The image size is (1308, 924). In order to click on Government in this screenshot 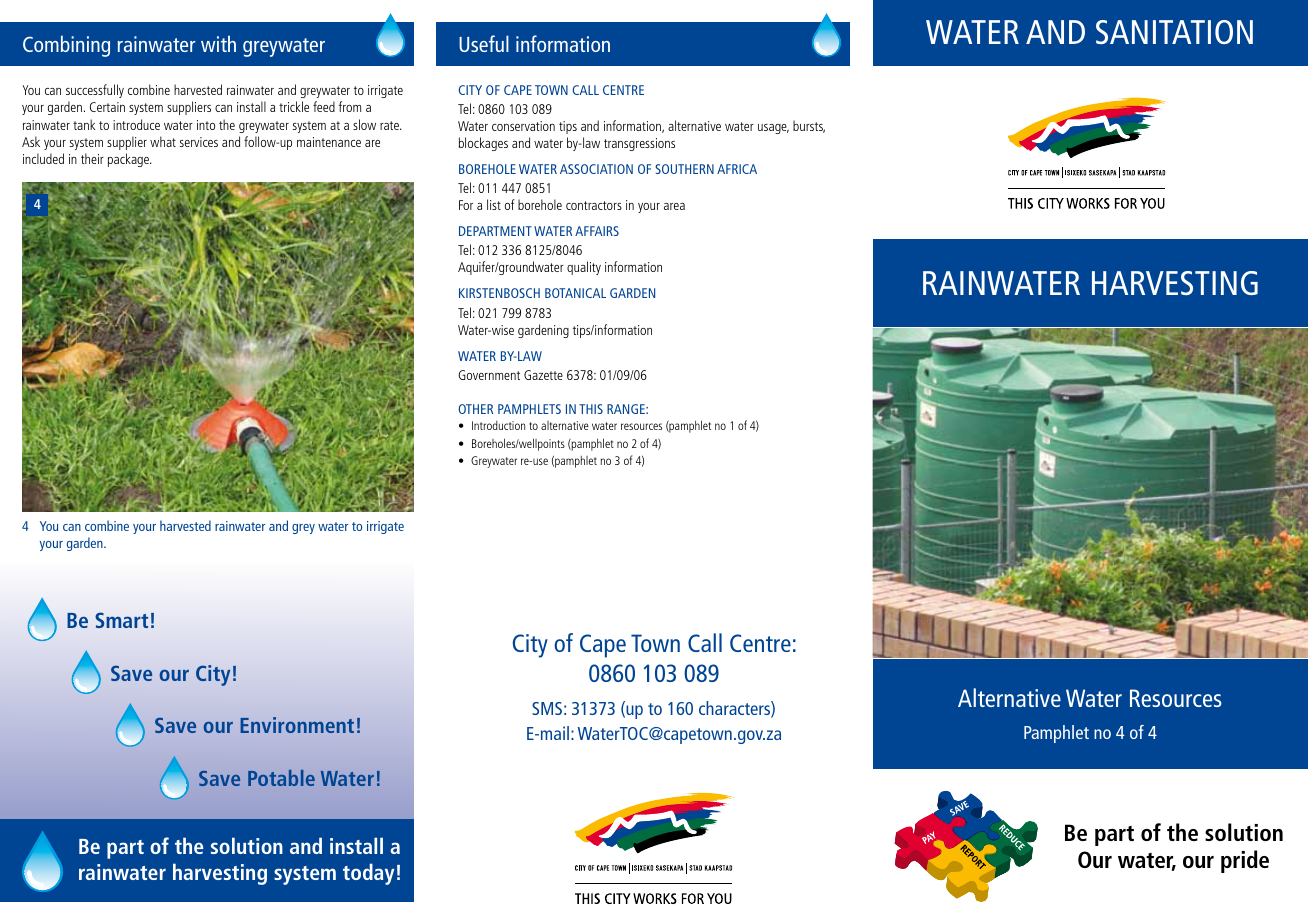, I will do `click(489, 375)`.
